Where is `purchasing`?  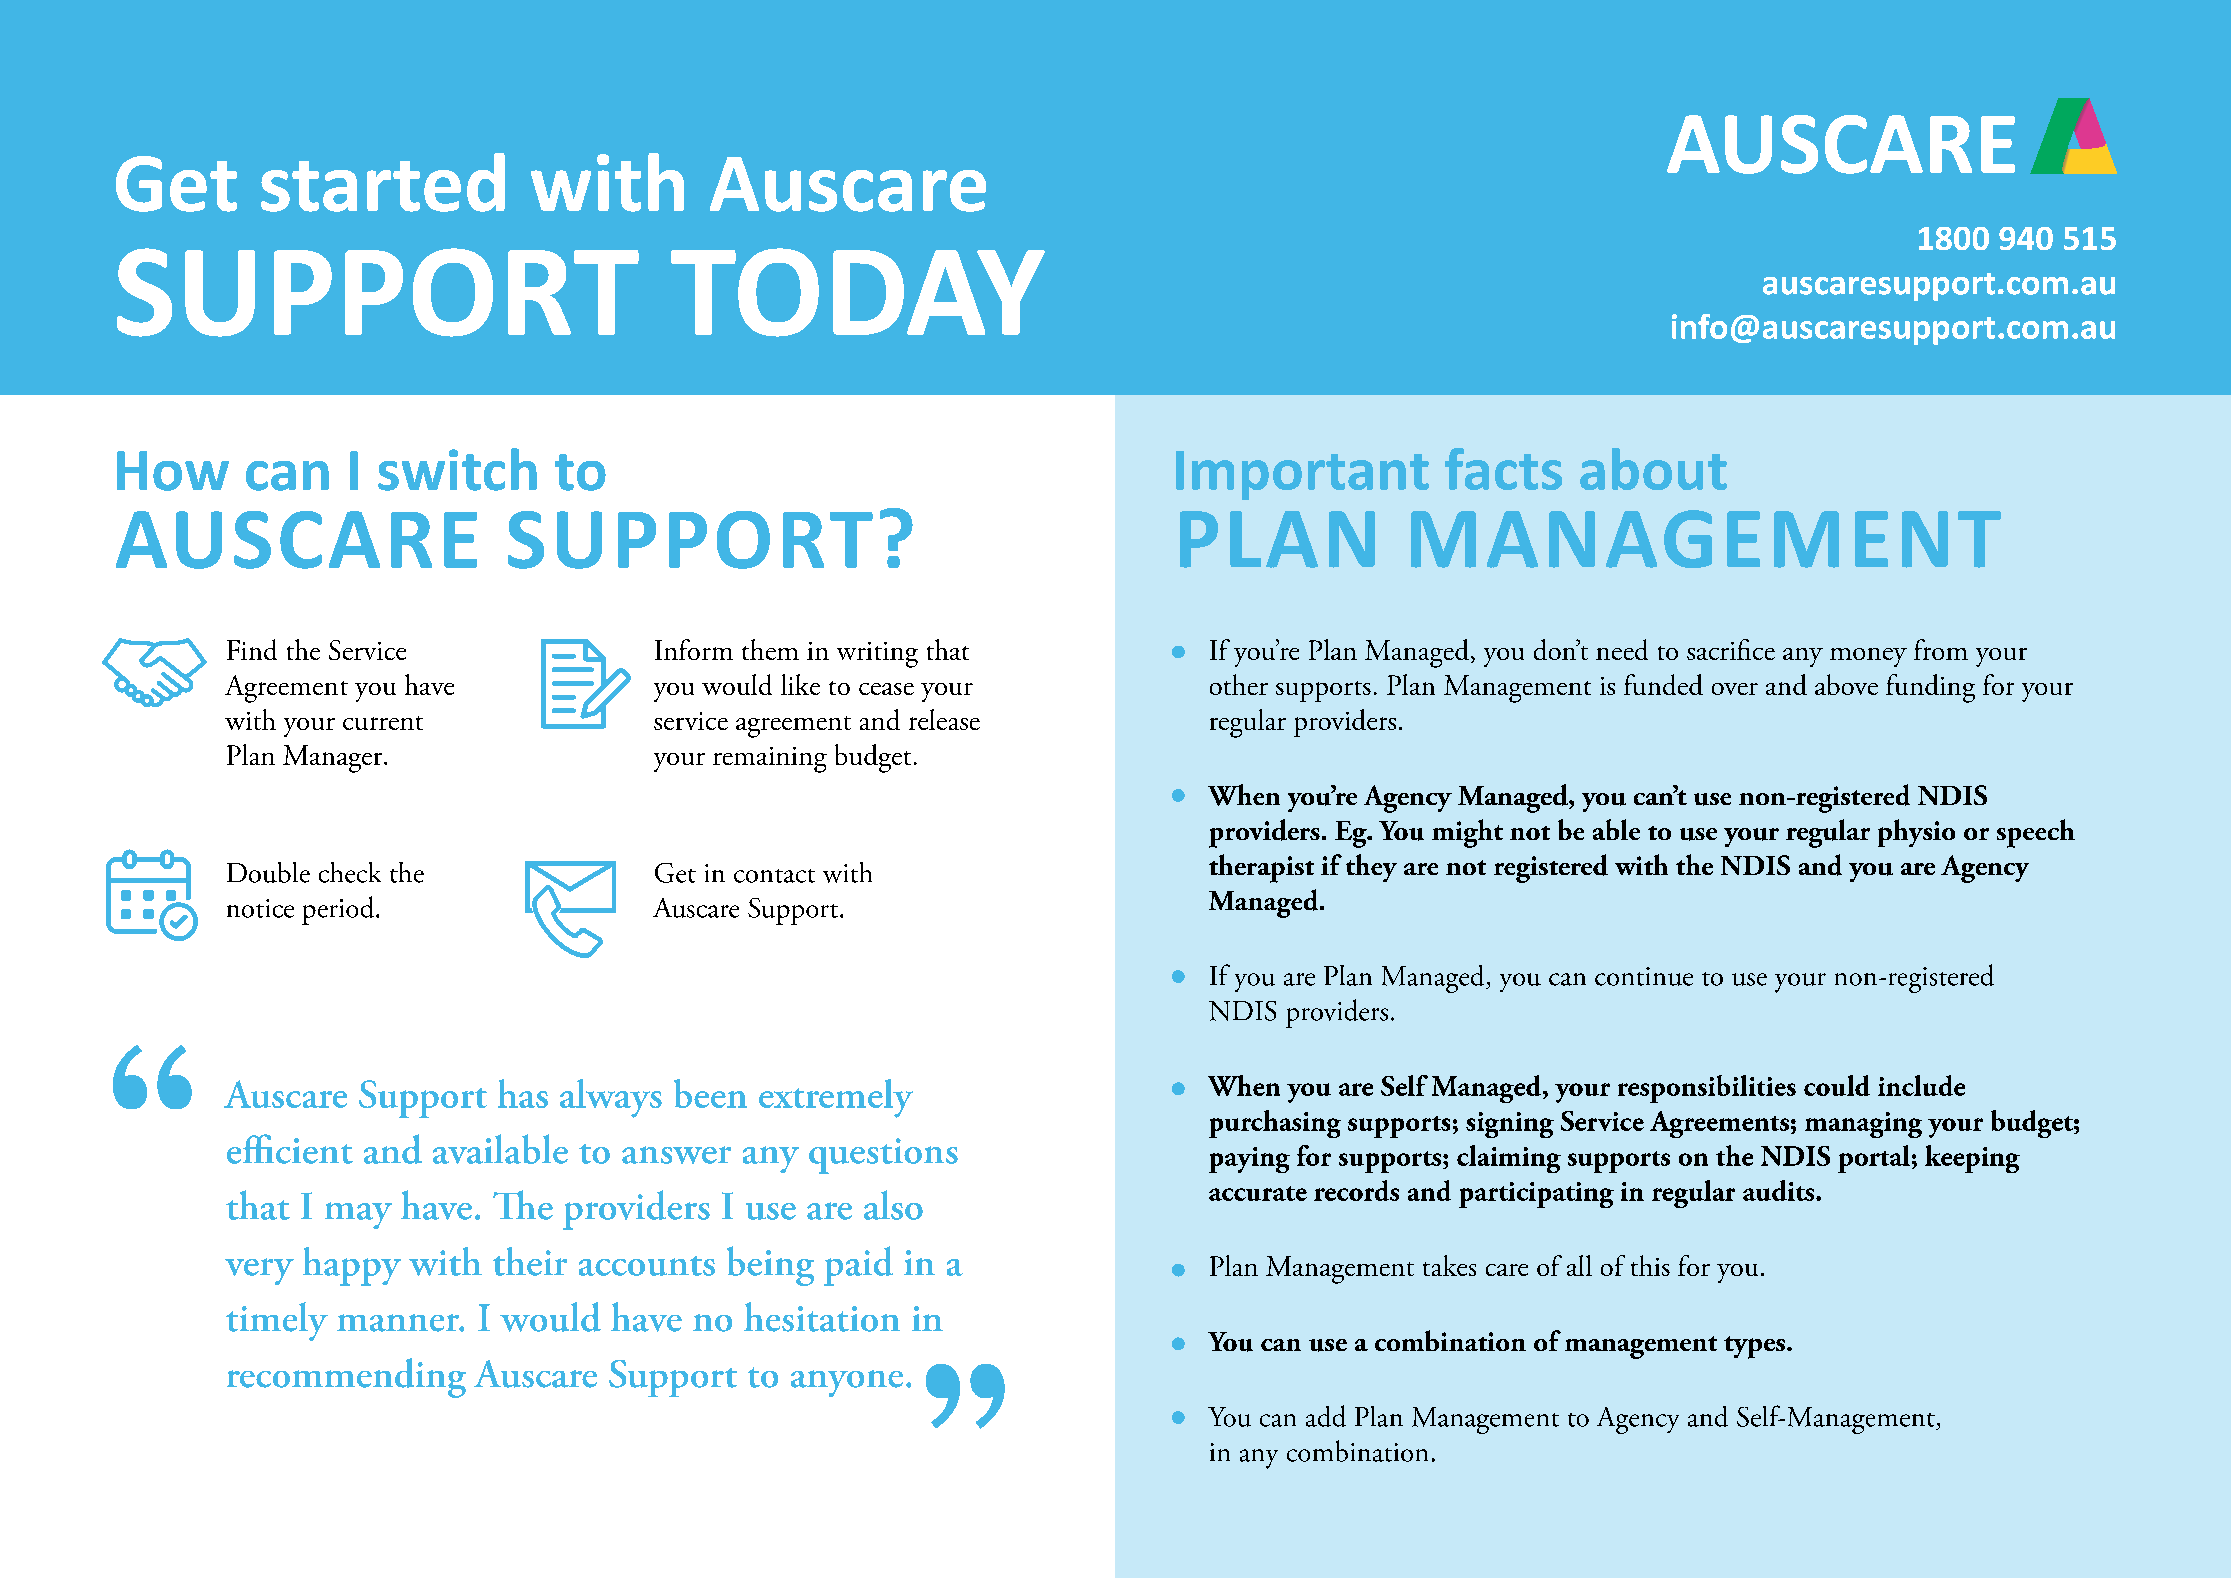
purchasing is located at coordinates (1275, 1124).
